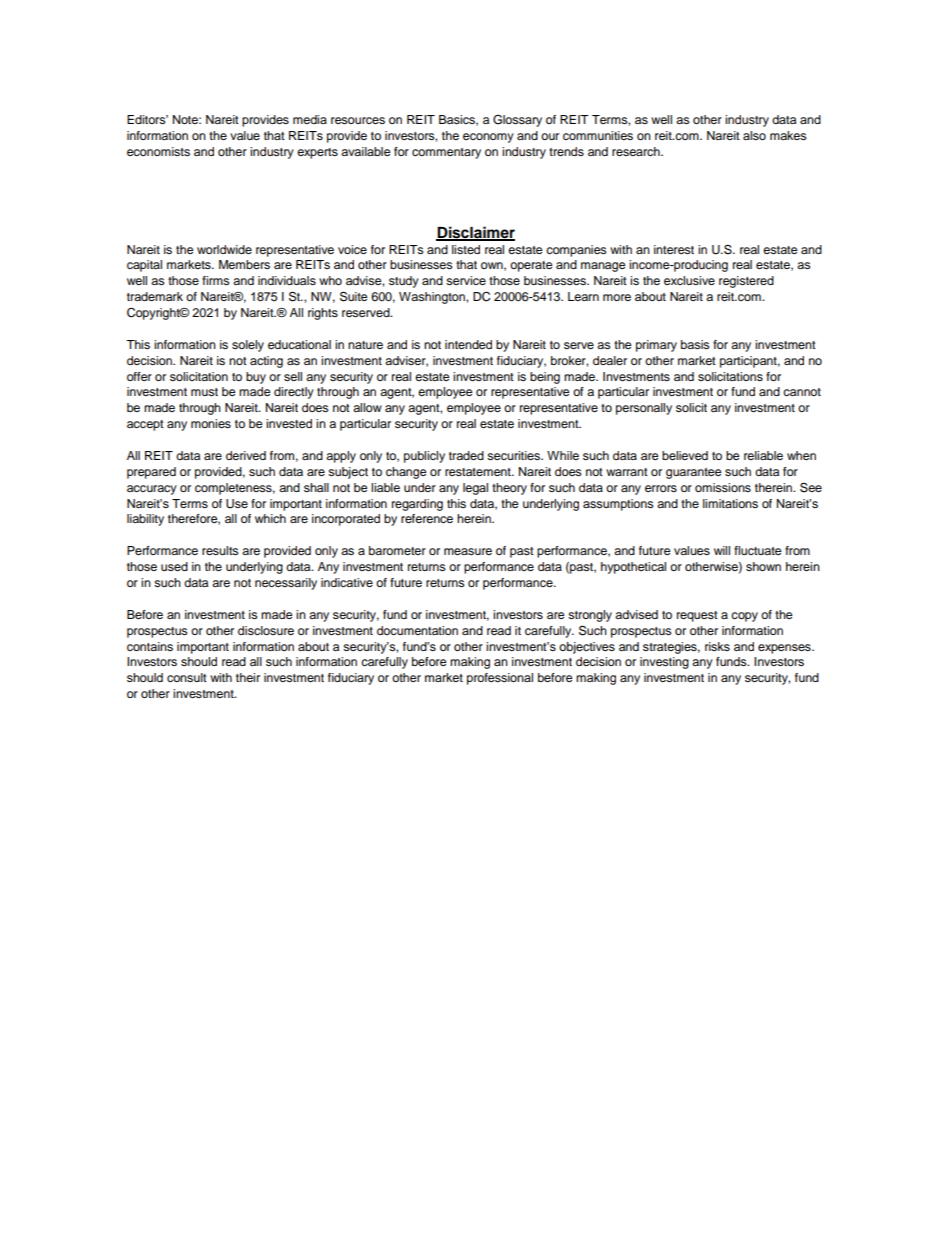  I want to click on registered, so click(746, 282).
